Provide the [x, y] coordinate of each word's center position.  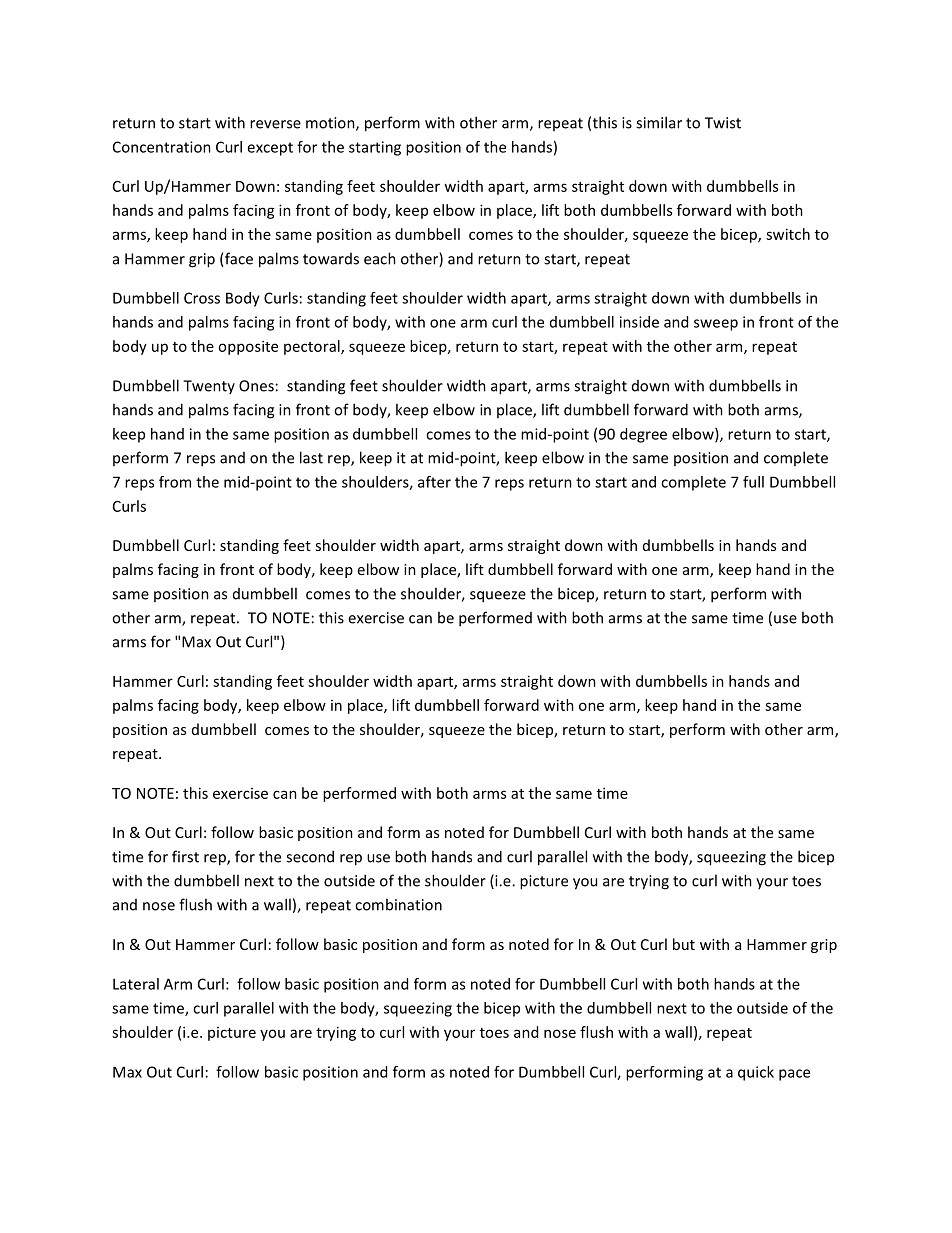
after [434, 482]
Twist [723, 123]
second [310, 856]
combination [398, 904]
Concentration [162, 147]
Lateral [136, 984]
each [380, 258]
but [684, 944]
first [185, 856]
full [753, 482]
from [175, 482]
